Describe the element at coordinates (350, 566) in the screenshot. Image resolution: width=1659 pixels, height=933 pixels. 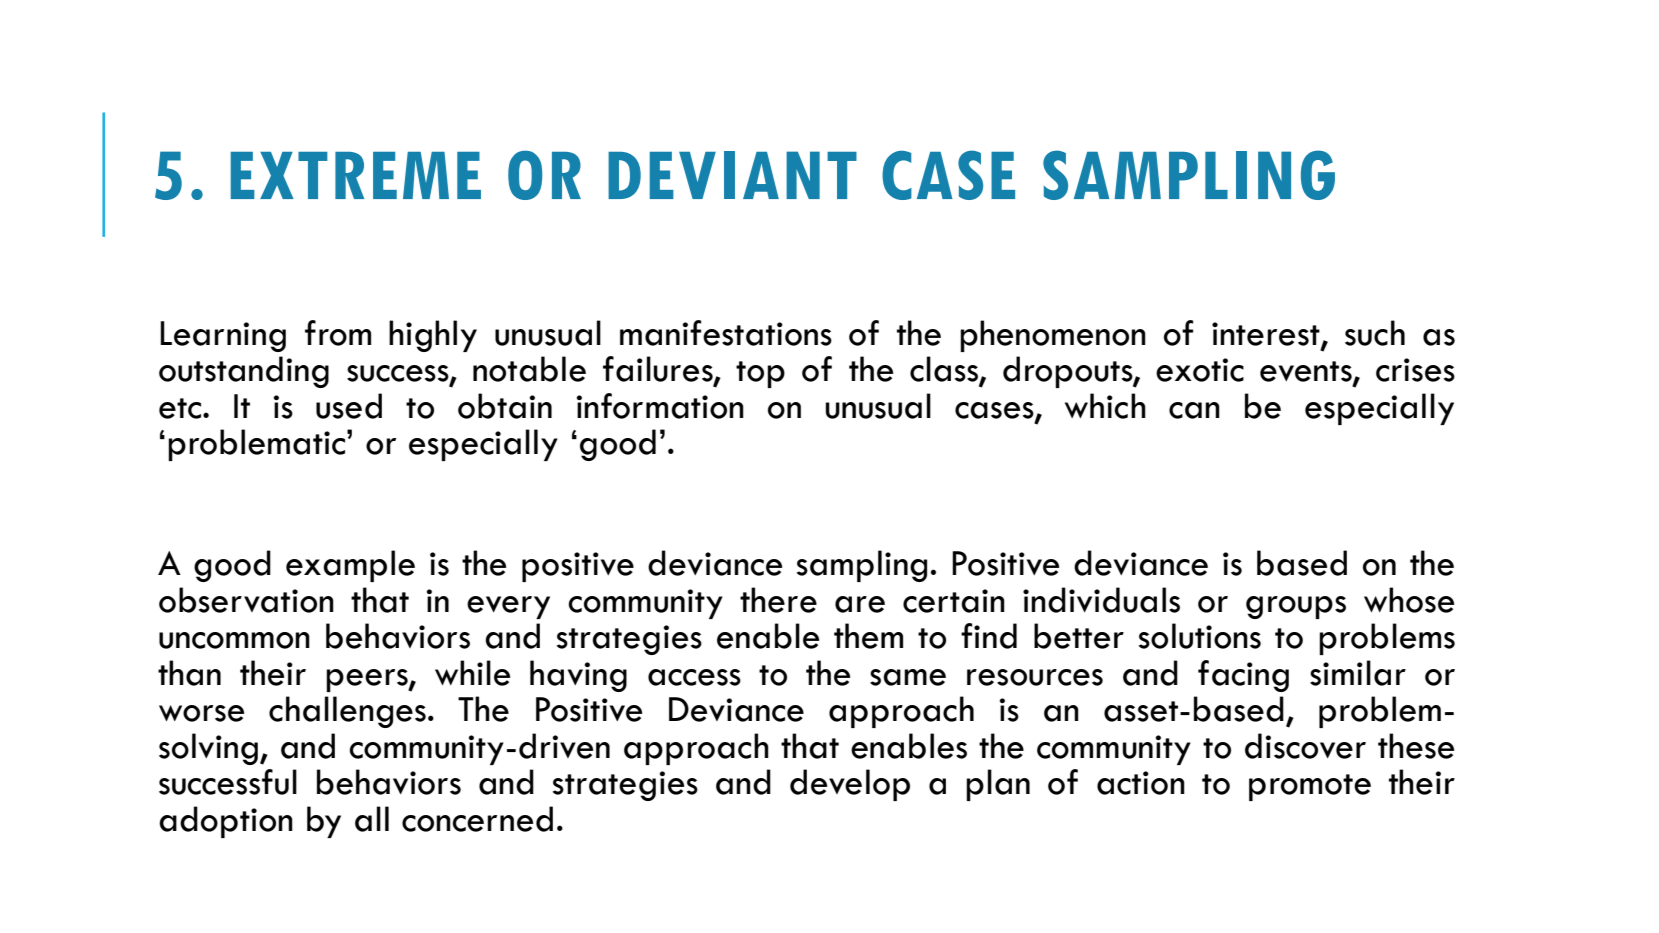
I see `example` at that location.
